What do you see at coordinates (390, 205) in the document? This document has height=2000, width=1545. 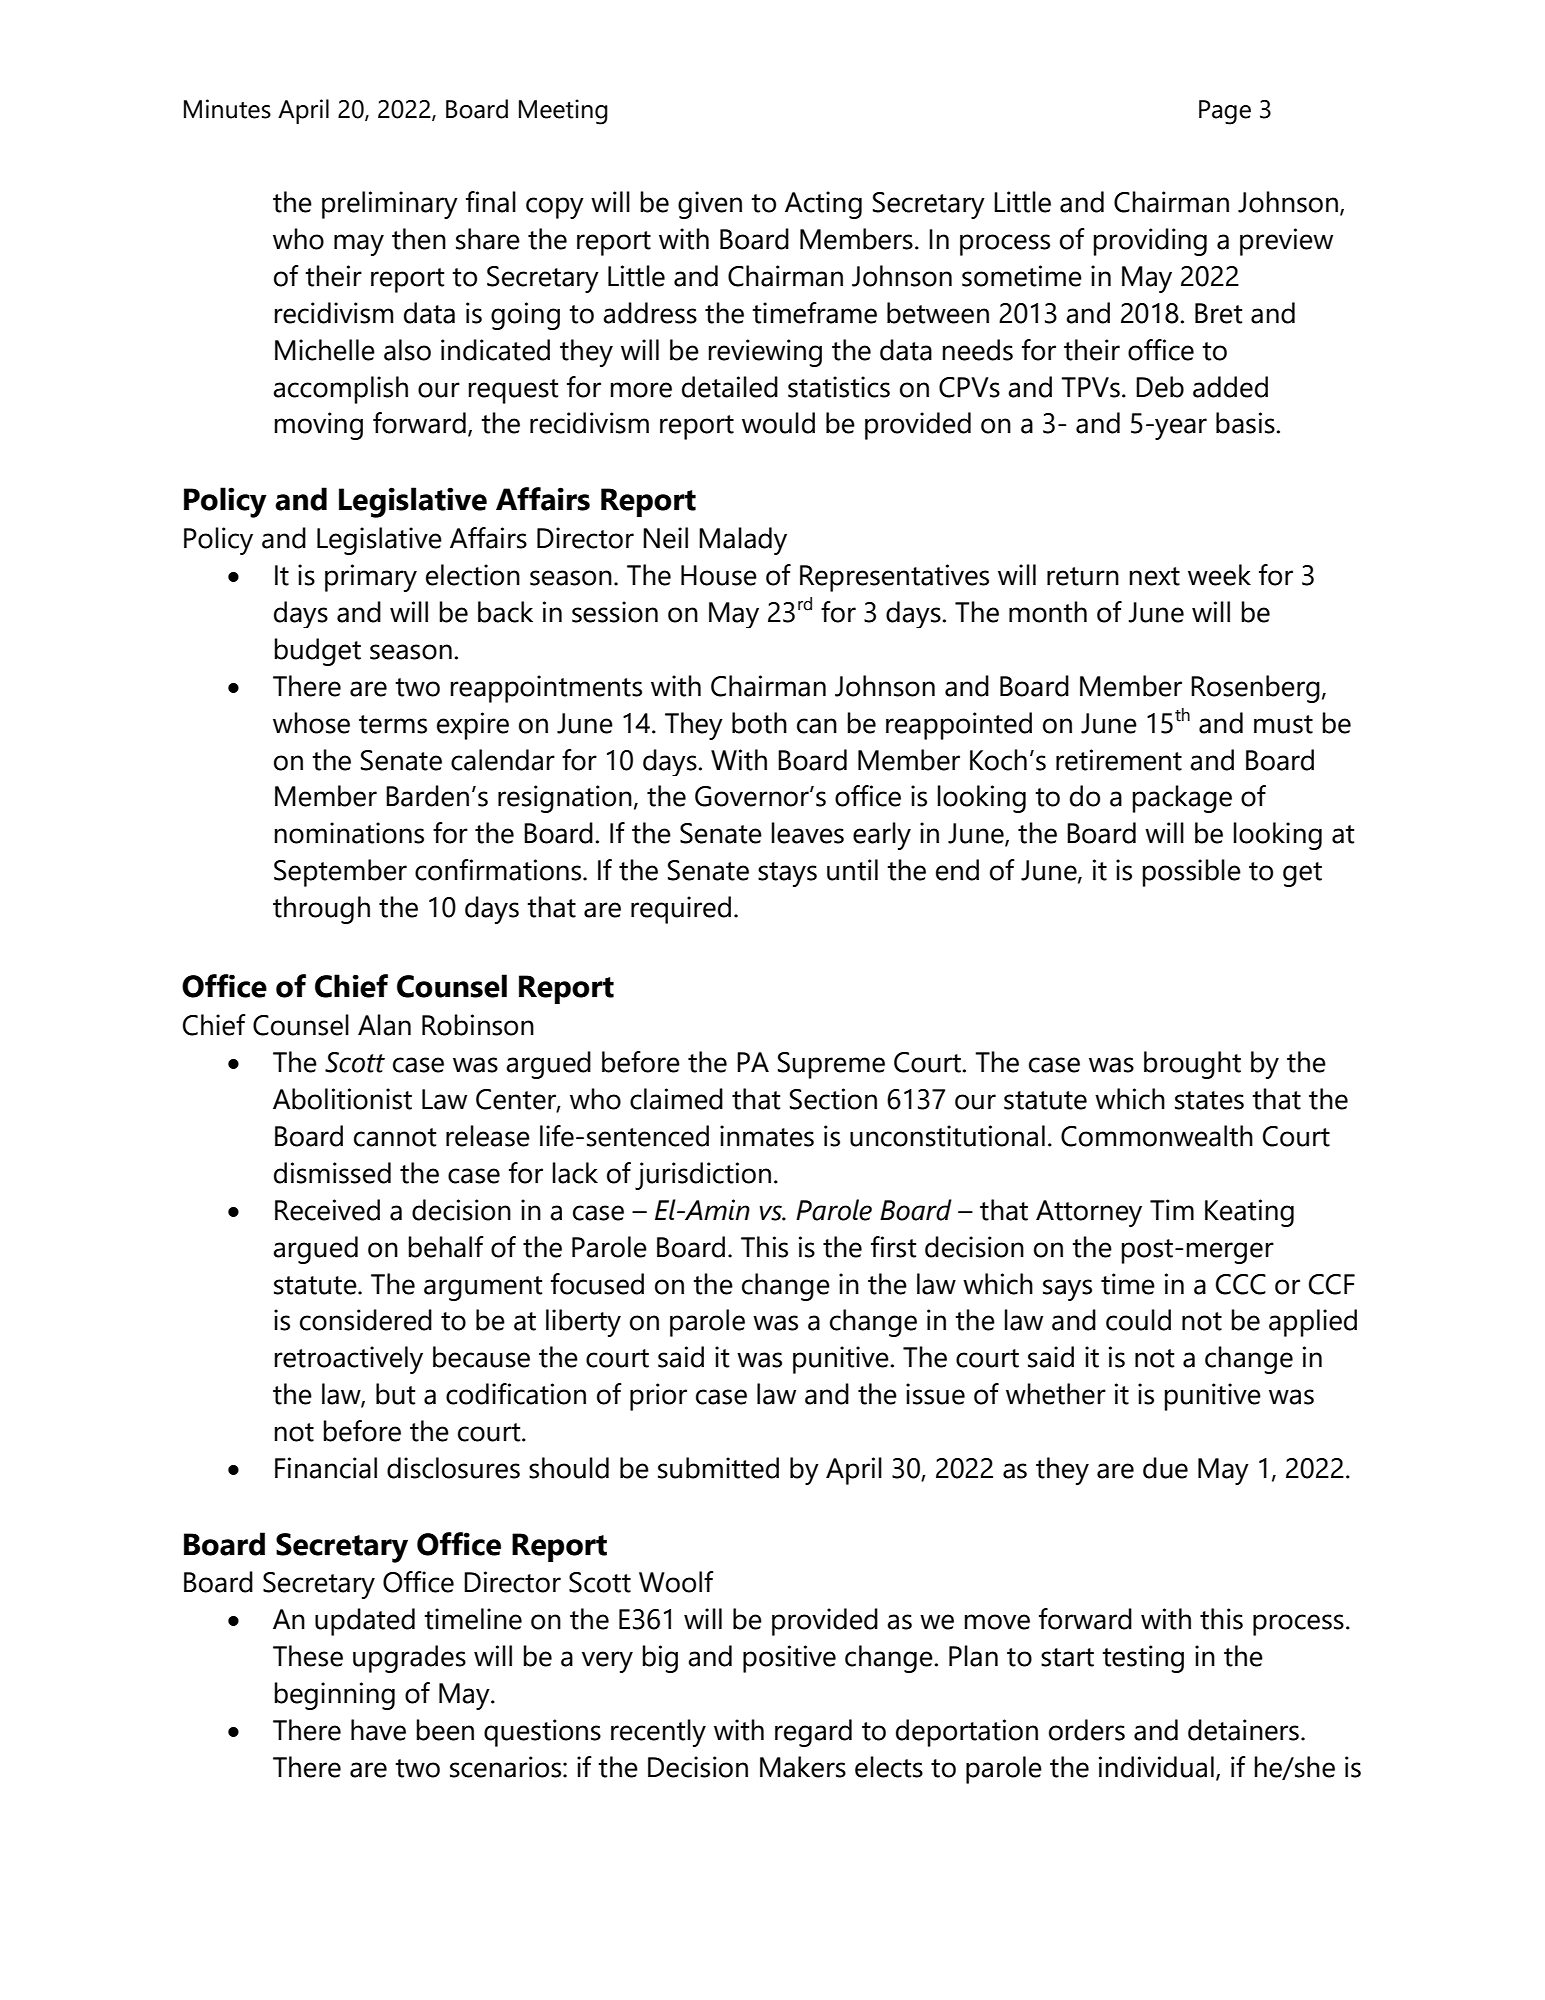 I see `preliminary` at bounding box center [390, 205].
